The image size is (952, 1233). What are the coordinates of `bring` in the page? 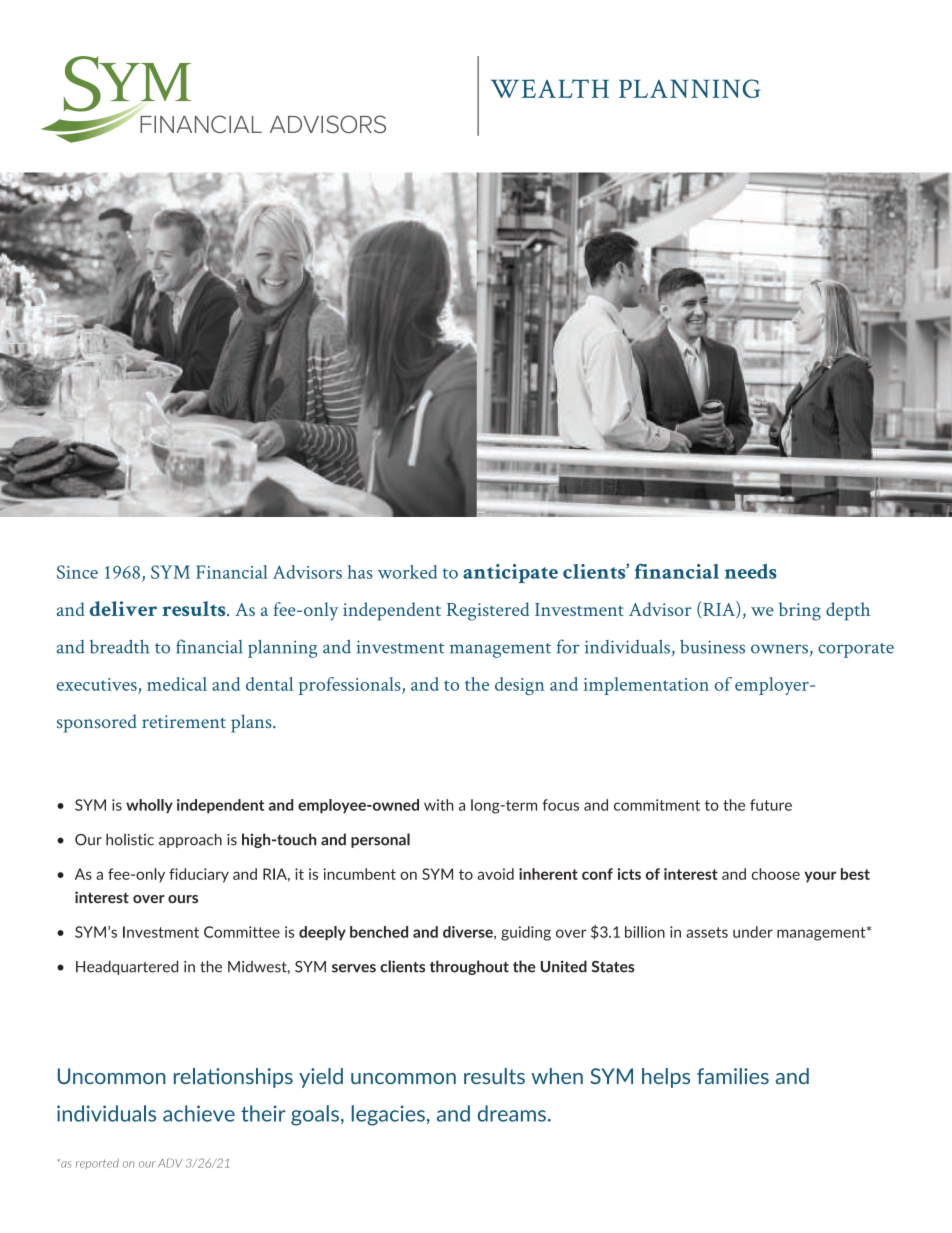 It's located at (800, 611).
